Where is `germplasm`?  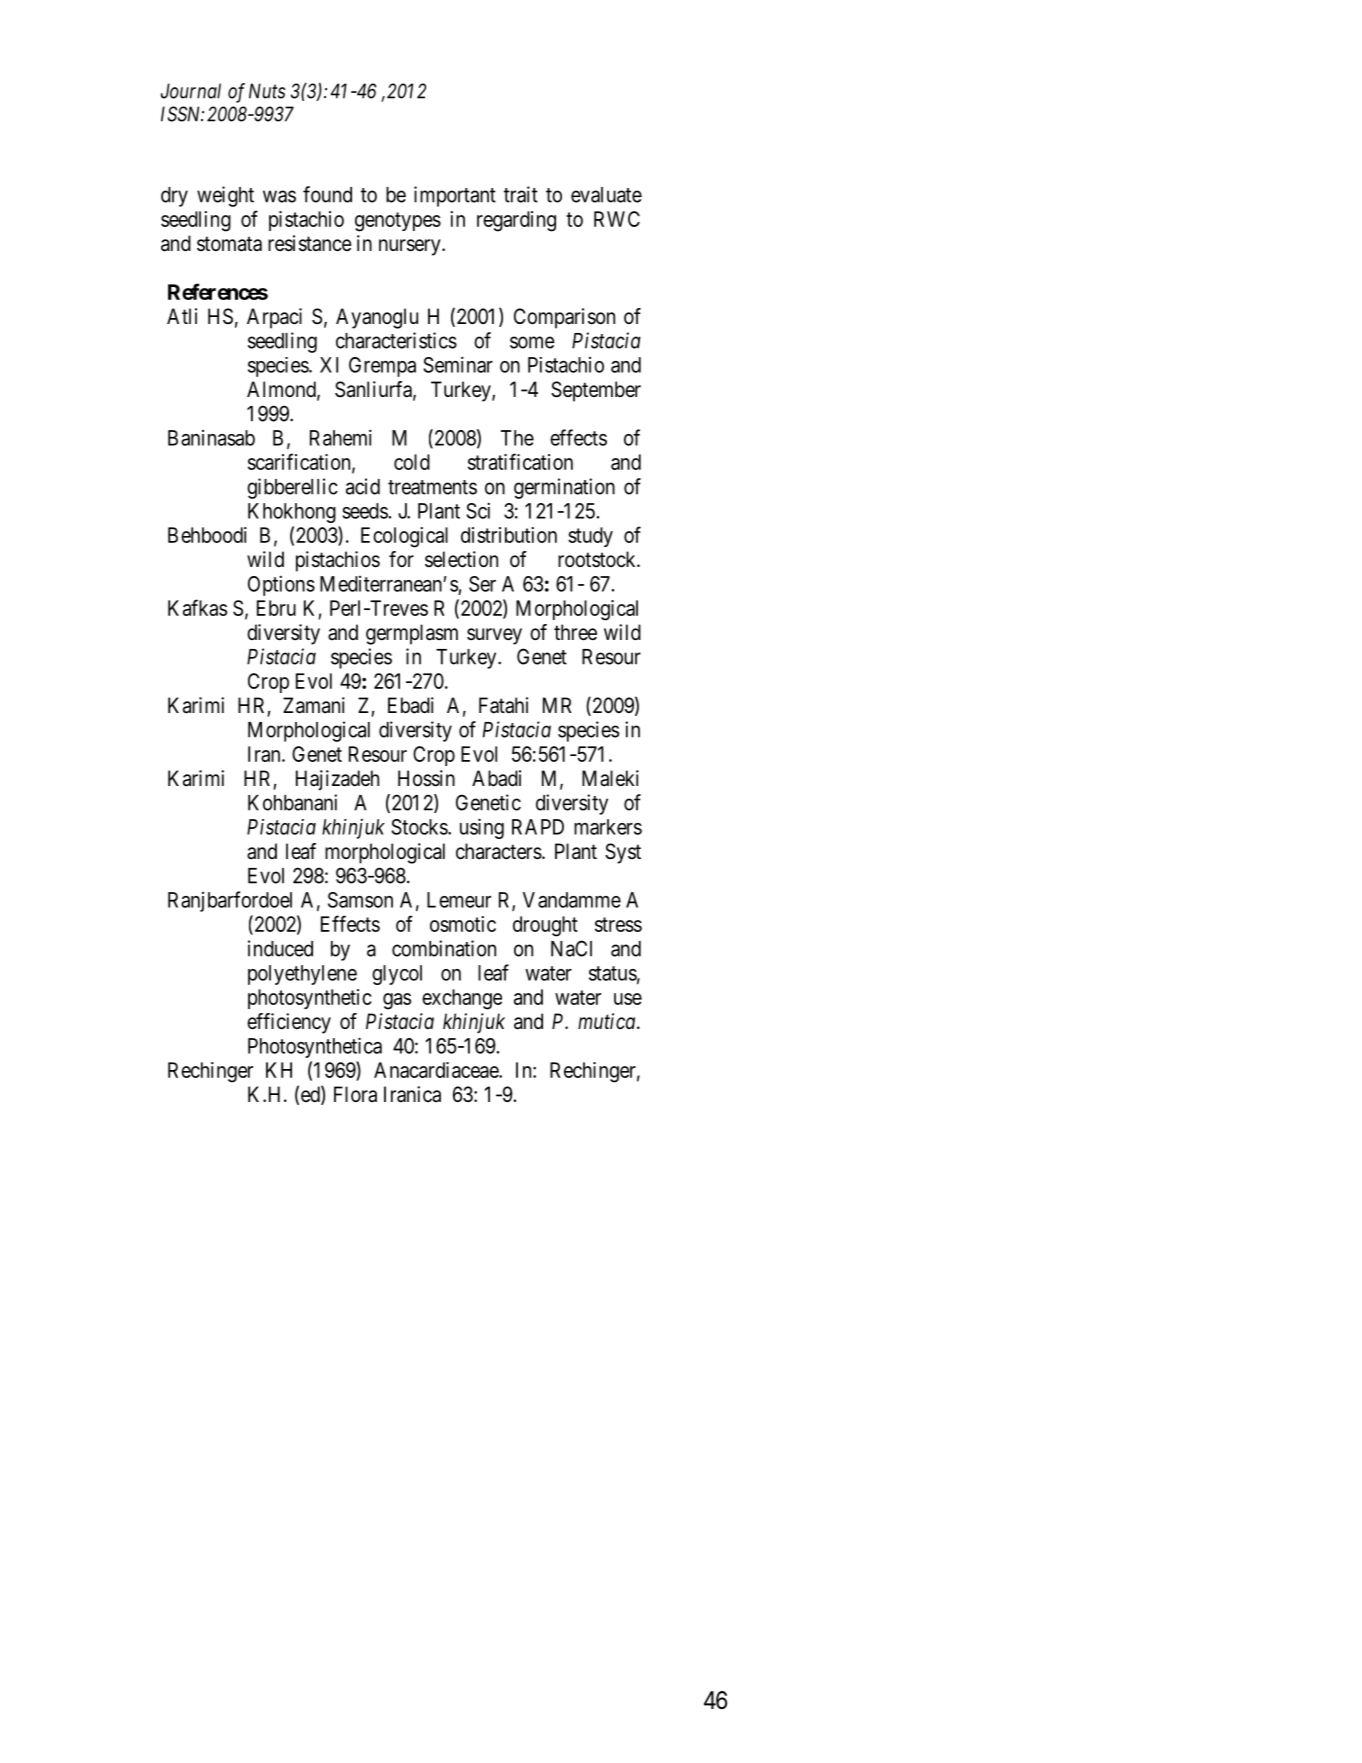 germplasm is located at coordinates (412, 634).
